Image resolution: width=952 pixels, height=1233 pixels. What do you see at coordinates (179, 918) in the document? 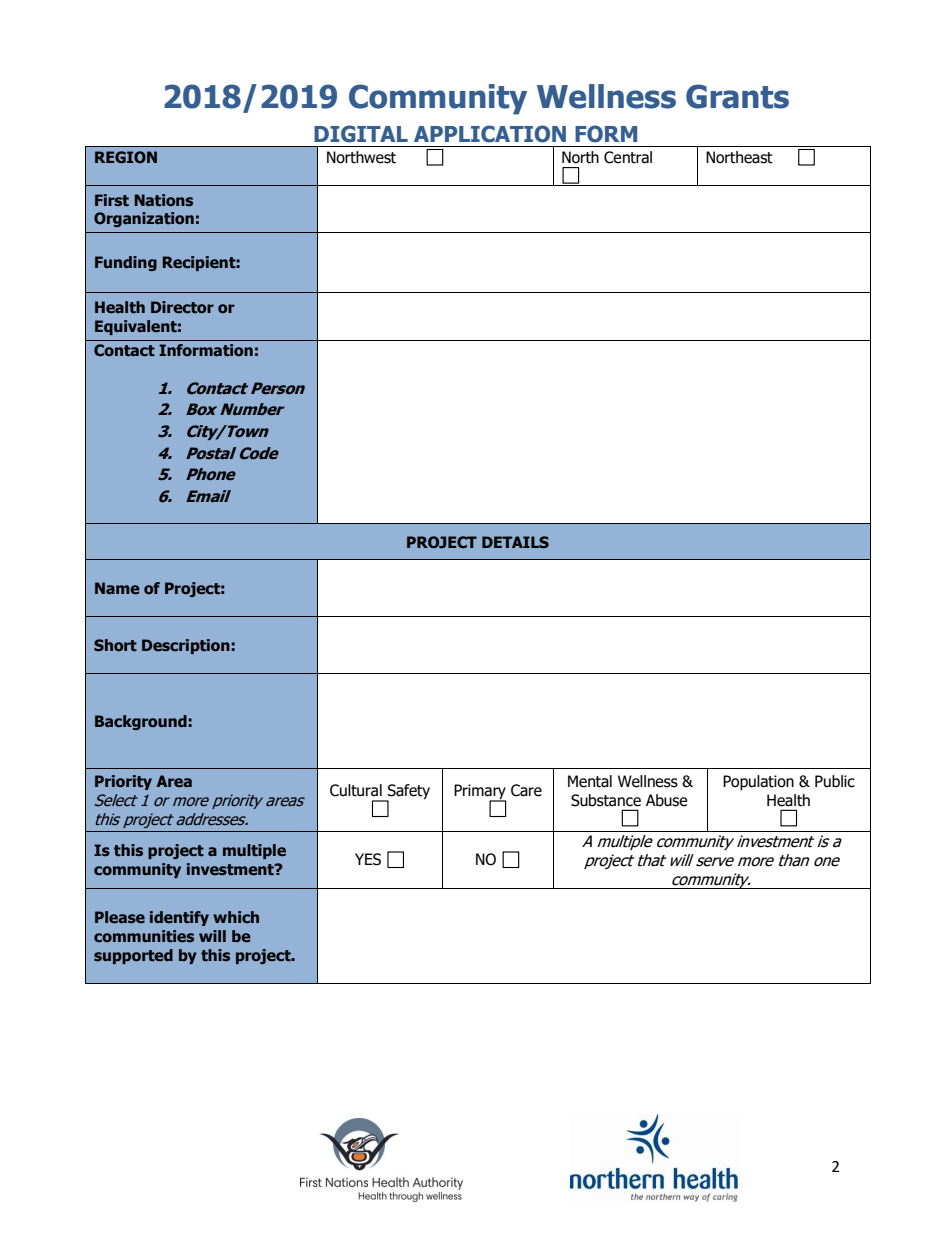
I see `identify` at bounding box center [179, 918].
